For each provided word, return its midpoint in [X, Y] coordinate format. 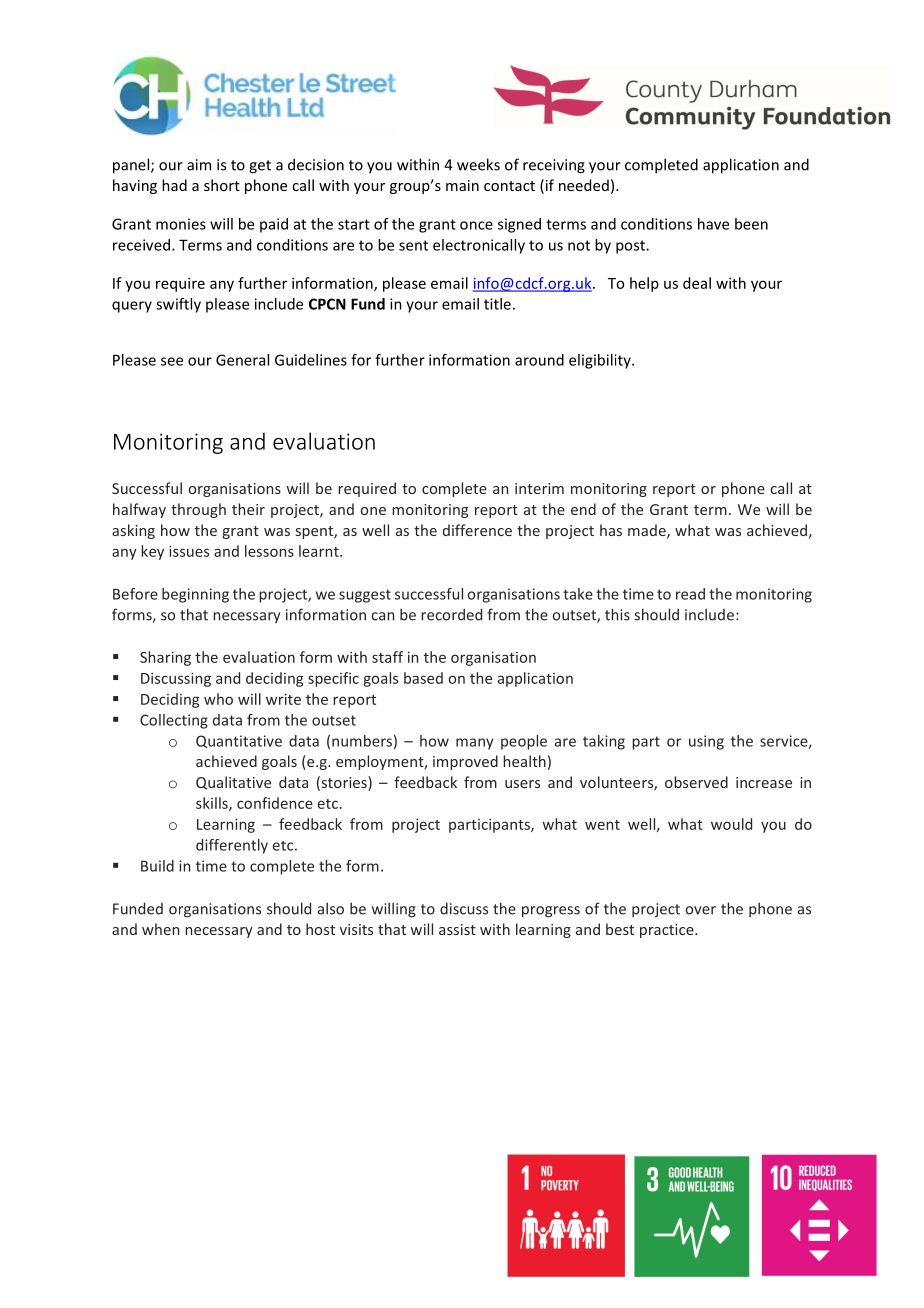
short [222, 185]
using [706, 742]
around [539, 360]
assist [457, 929]
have [713, 224]
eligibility [601, 361]
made [648, 531]
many [474, 744]
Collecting [174, 721]
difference [477, 530]
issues [189, 551]
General [242, 360]
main [462, 185]
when [160, 929]
